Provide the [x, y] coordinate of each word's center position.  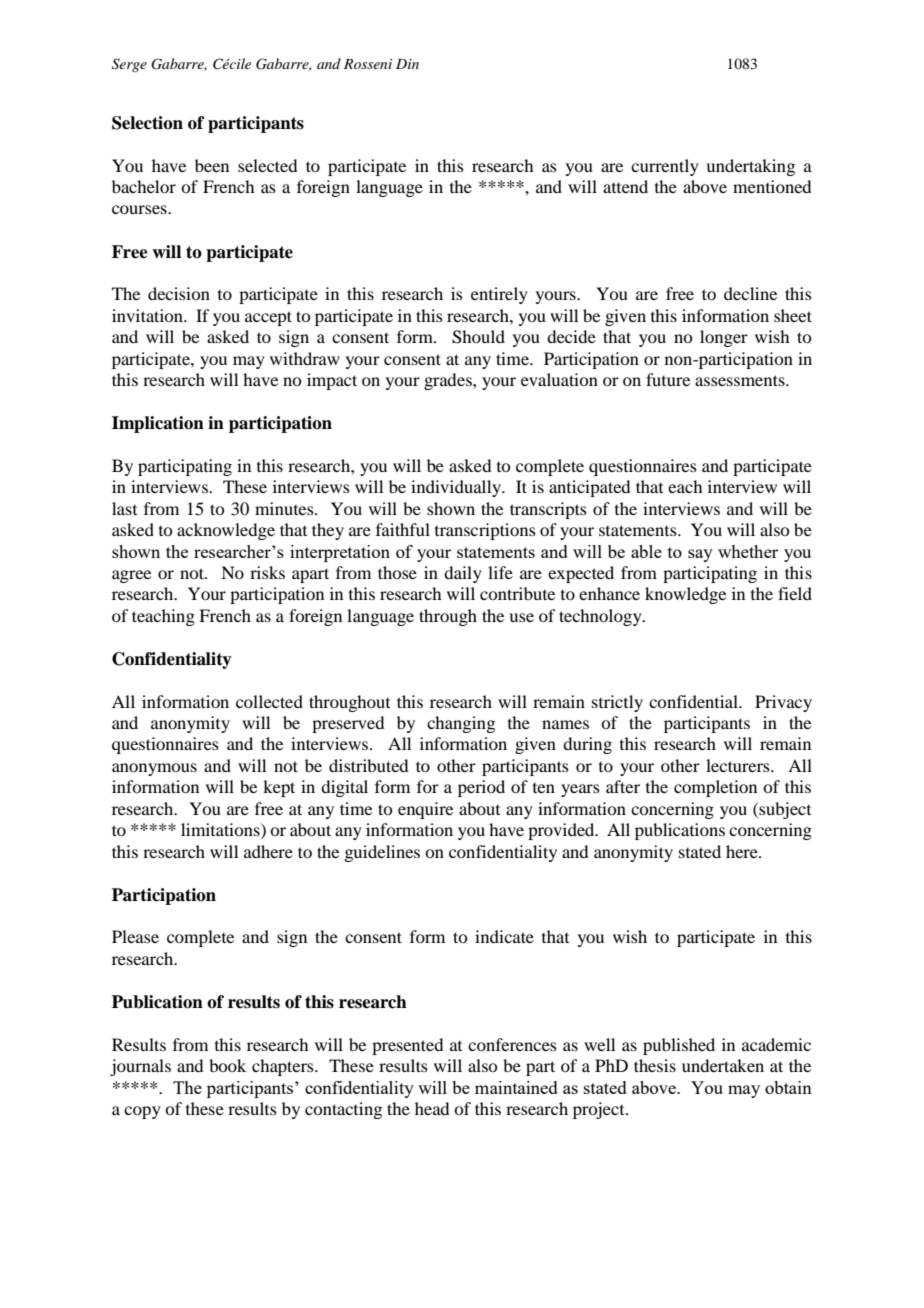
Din [407, 64]
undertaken [723, 1065]
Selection [147, 123]
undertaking [750, 167]
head [432, 1108]
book [227, 1065]
